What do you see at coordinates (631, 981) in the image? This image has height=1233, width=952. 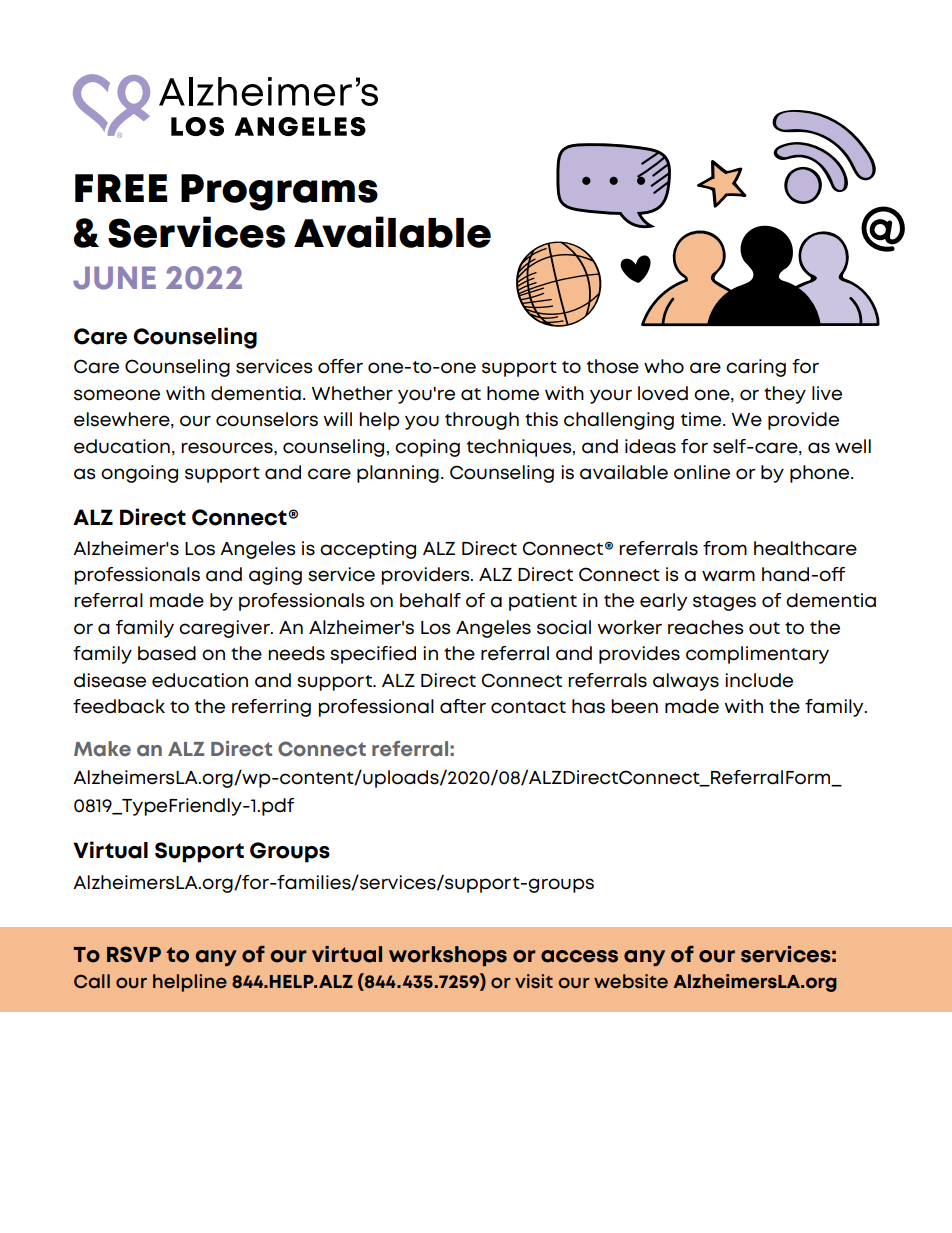 I see `website` at bounding box center [631, 981].
